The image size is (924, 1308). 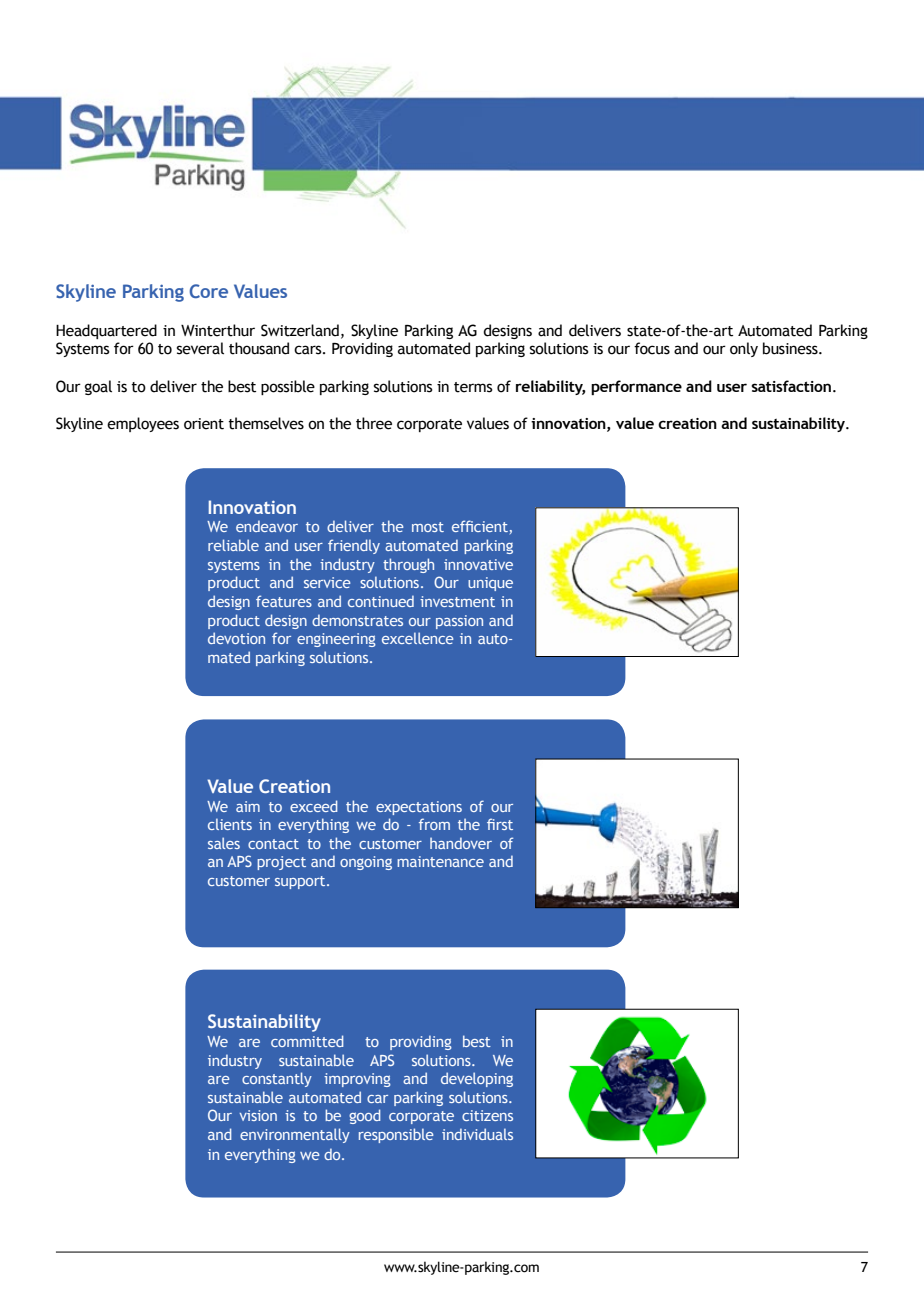 I want to click on excellence, so click(x=418, y=638).
